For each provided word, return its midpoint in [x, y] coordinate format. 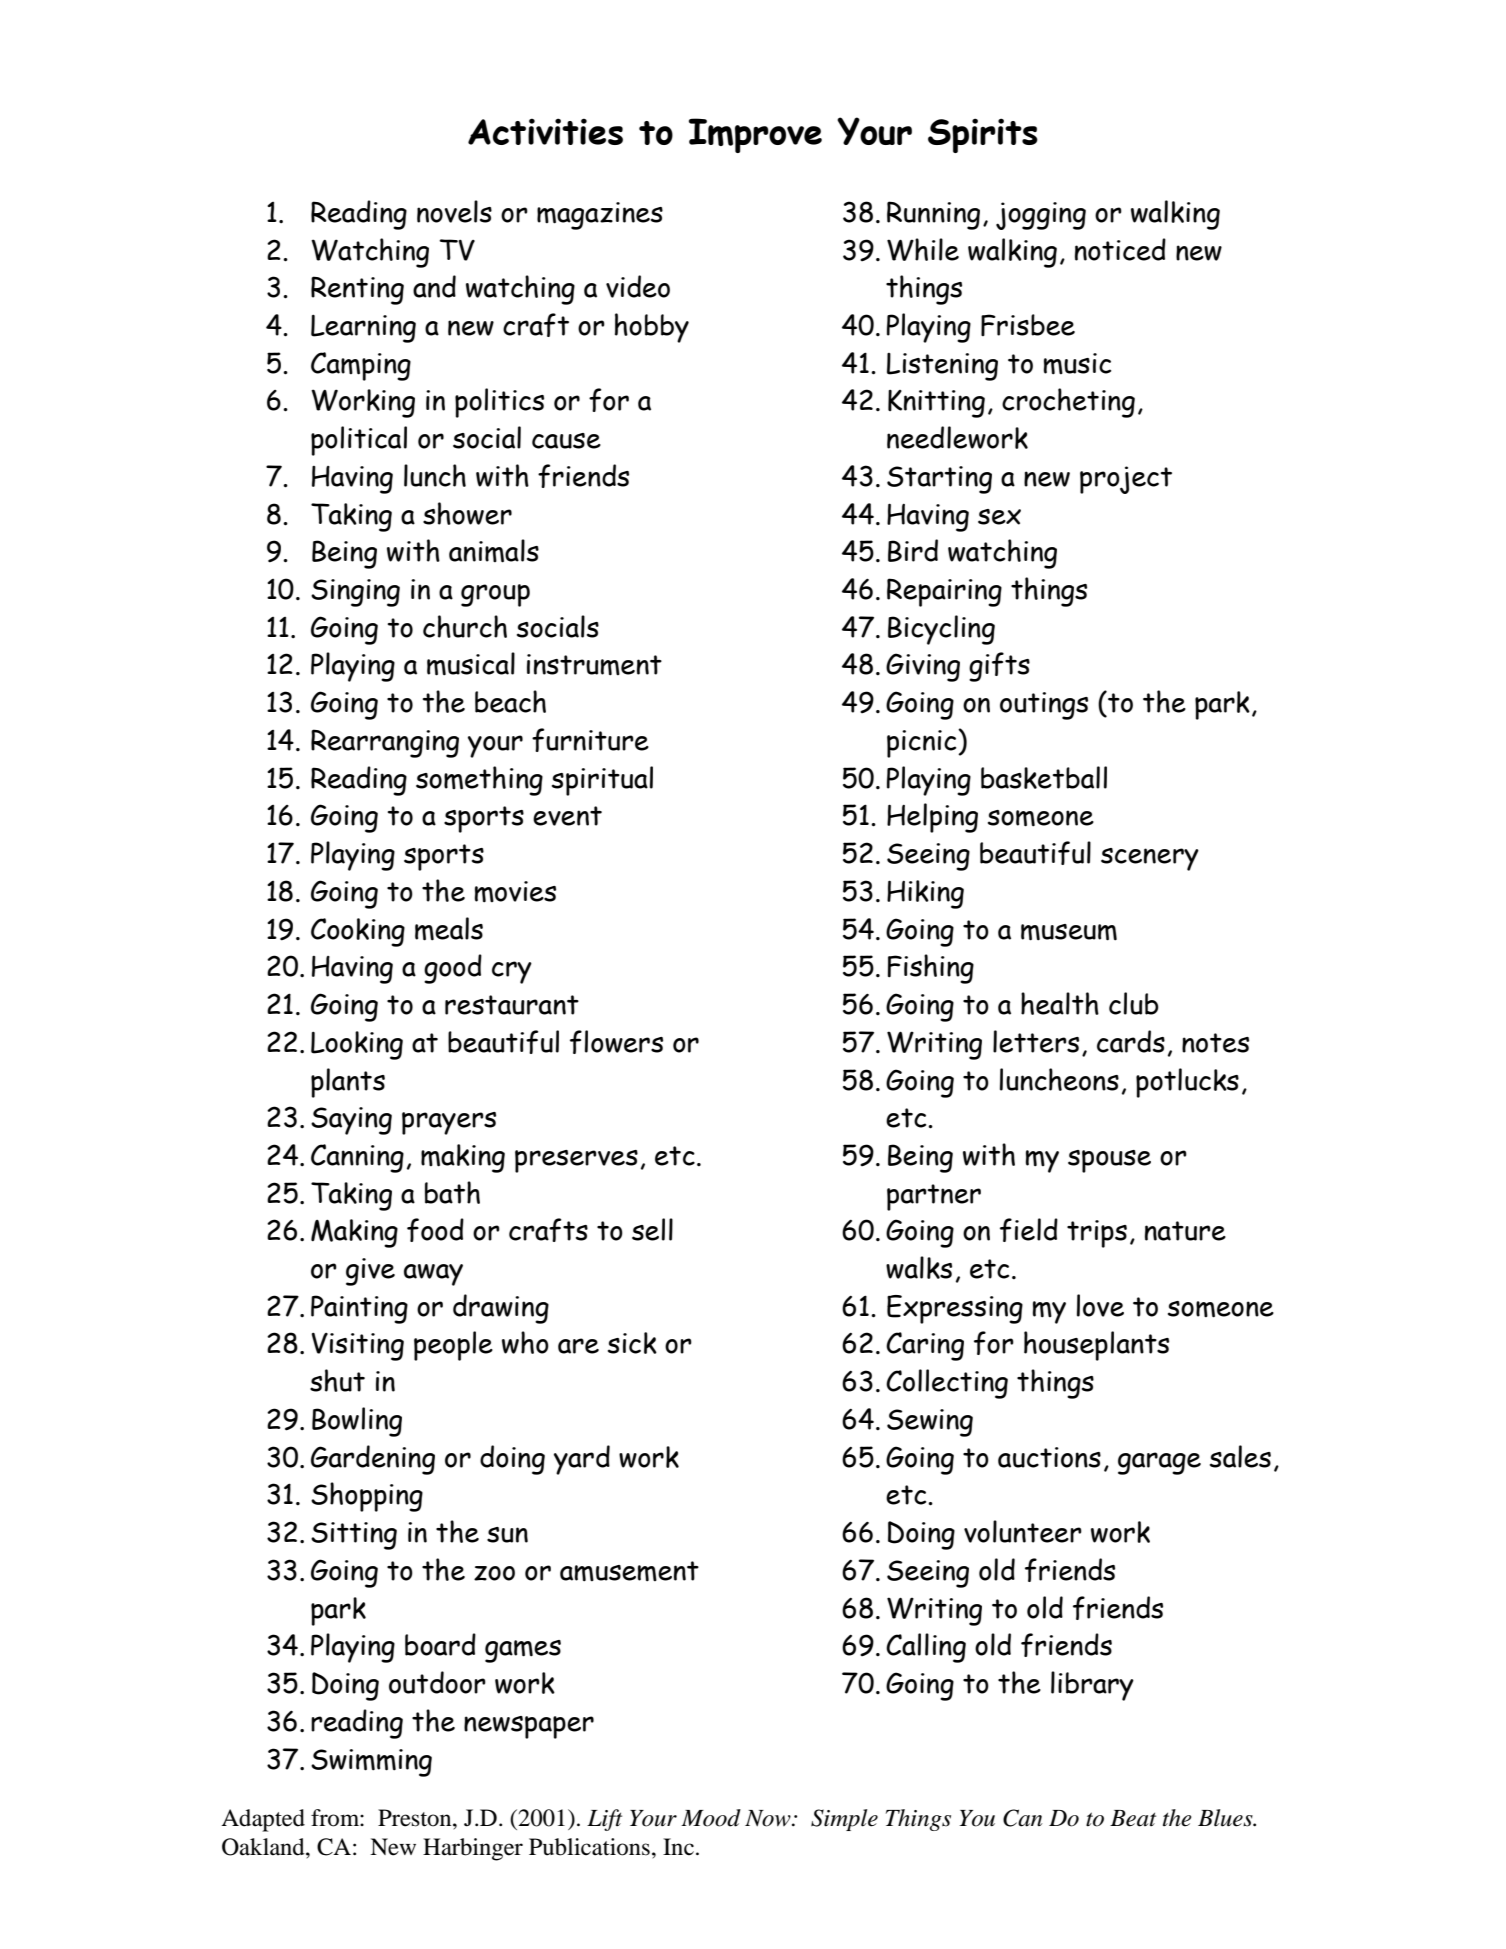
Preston [416, 1818]
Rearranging [385, 743]
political [359, 441]
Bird [913, 550]
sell [652, 1229]
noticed [1120, 249]
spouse [1109, 1161]
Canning [357, 1158]
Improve [755, 135]
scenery [1150, 859]
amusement [629, 1571]
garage [1159, 1463]
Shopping [367, 1497]
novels [454, 211]
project [1126, 480]
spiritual [602, 781]
